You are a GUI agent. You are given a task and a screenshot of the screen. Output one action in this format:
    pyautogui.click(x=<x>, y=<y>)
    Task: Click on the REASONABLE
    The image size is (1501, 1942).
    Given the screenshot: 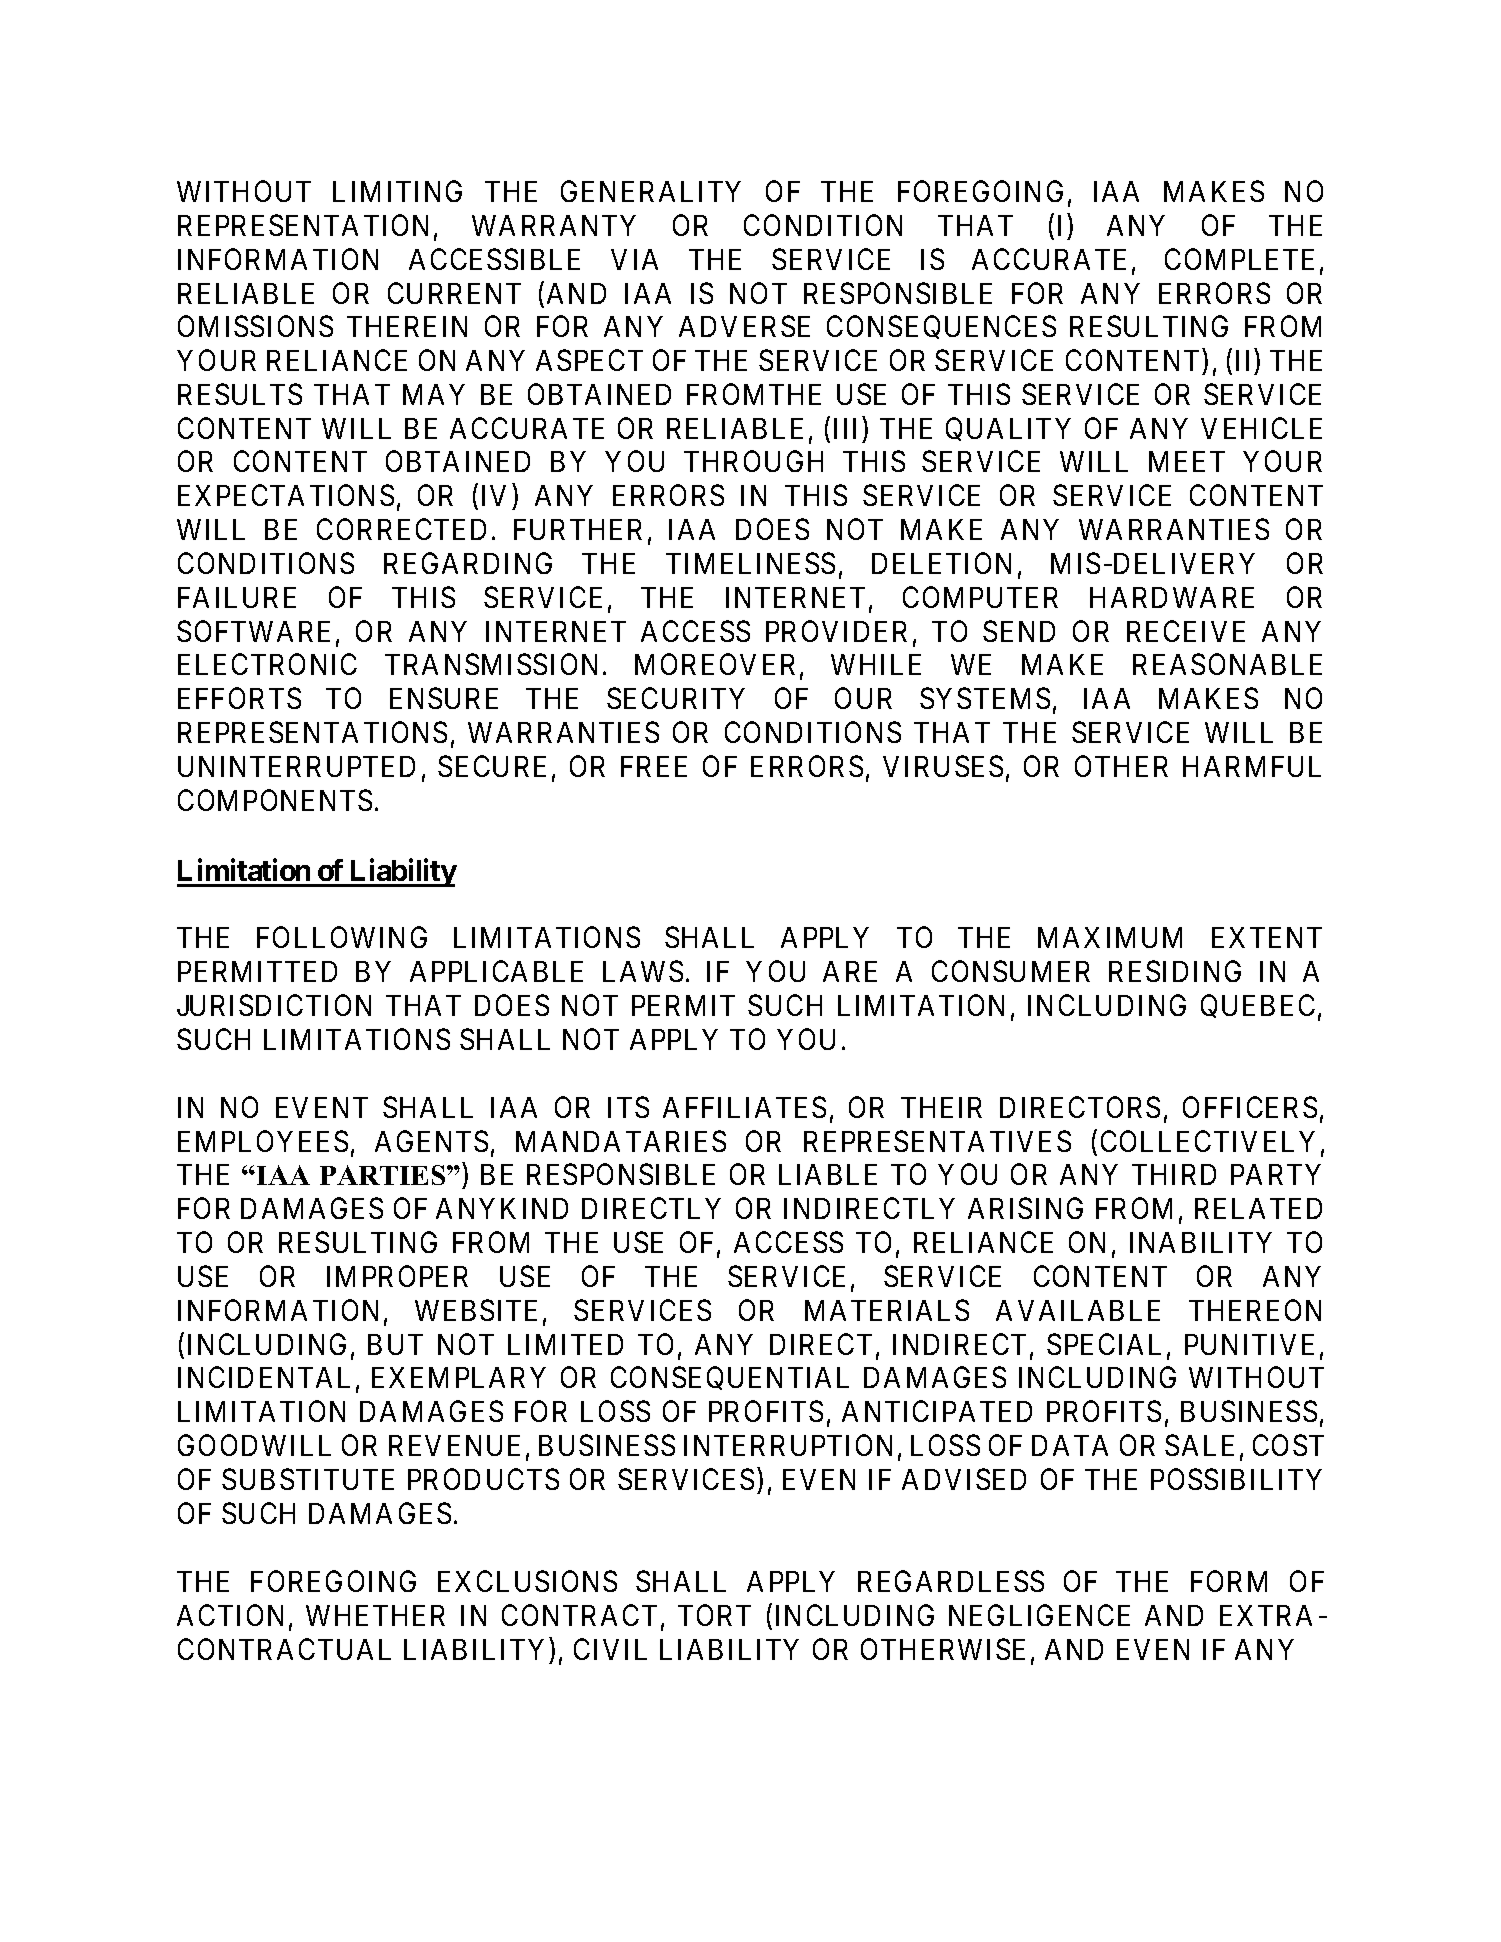 What is the action you would take?
    pyautogui.click(x=1227, y=664)
